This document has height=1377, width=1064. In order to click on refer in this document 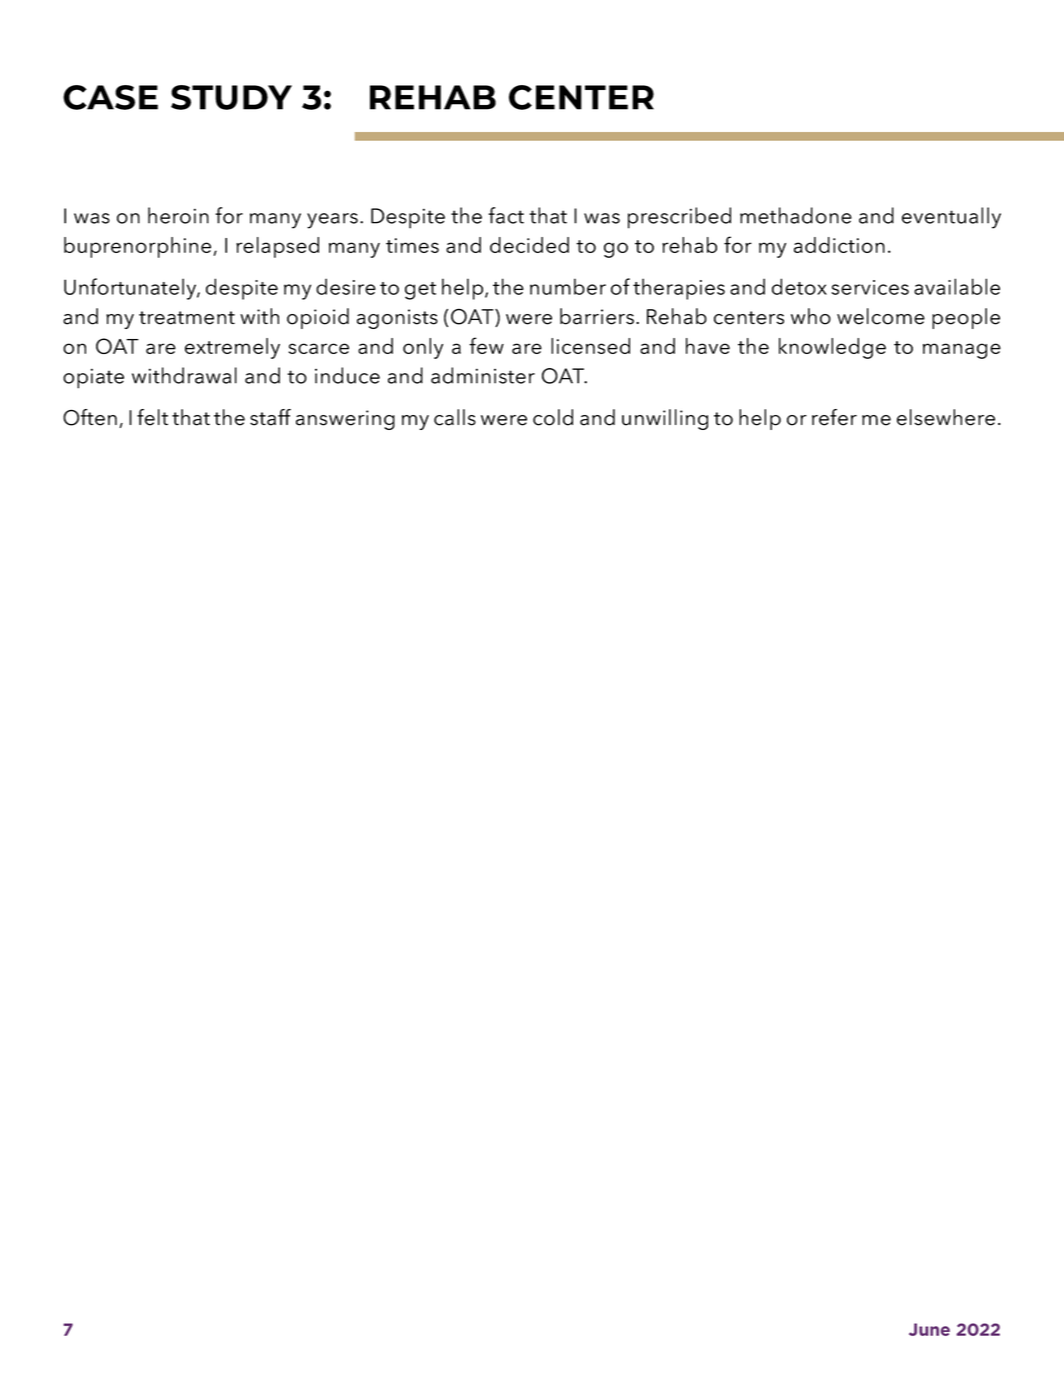, I will do `click(834, 417)`.
